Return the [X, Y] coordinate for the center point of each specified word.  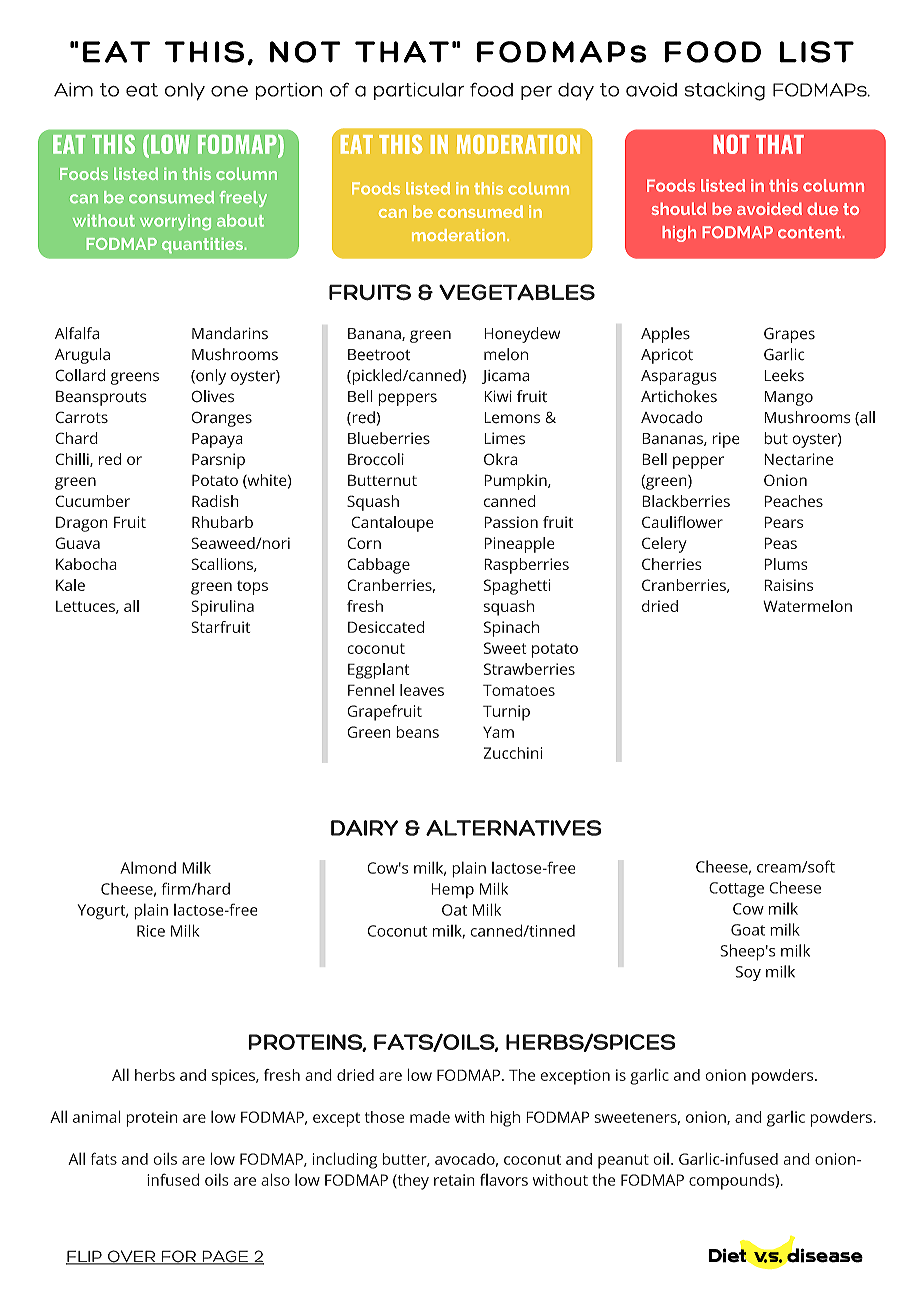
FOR [179, 1257]
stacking [725, 91]
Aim [73, 90]
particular [419, 91]
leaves [422, 690]
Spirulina [222, 608]
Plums [786, 564]
